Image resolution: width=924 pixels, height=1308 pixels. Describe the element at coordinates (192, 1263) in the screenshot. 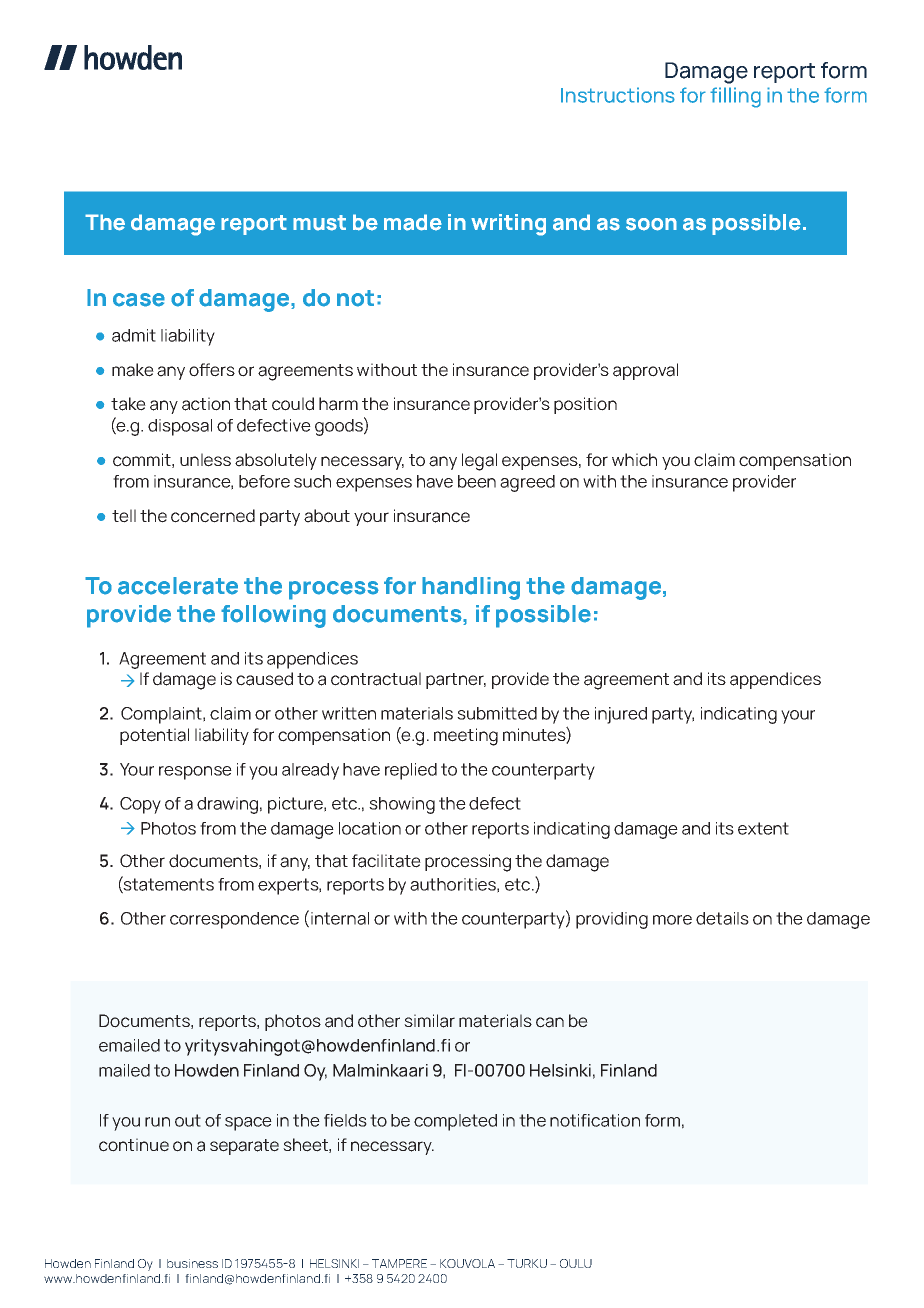

I see `business` at that location.
